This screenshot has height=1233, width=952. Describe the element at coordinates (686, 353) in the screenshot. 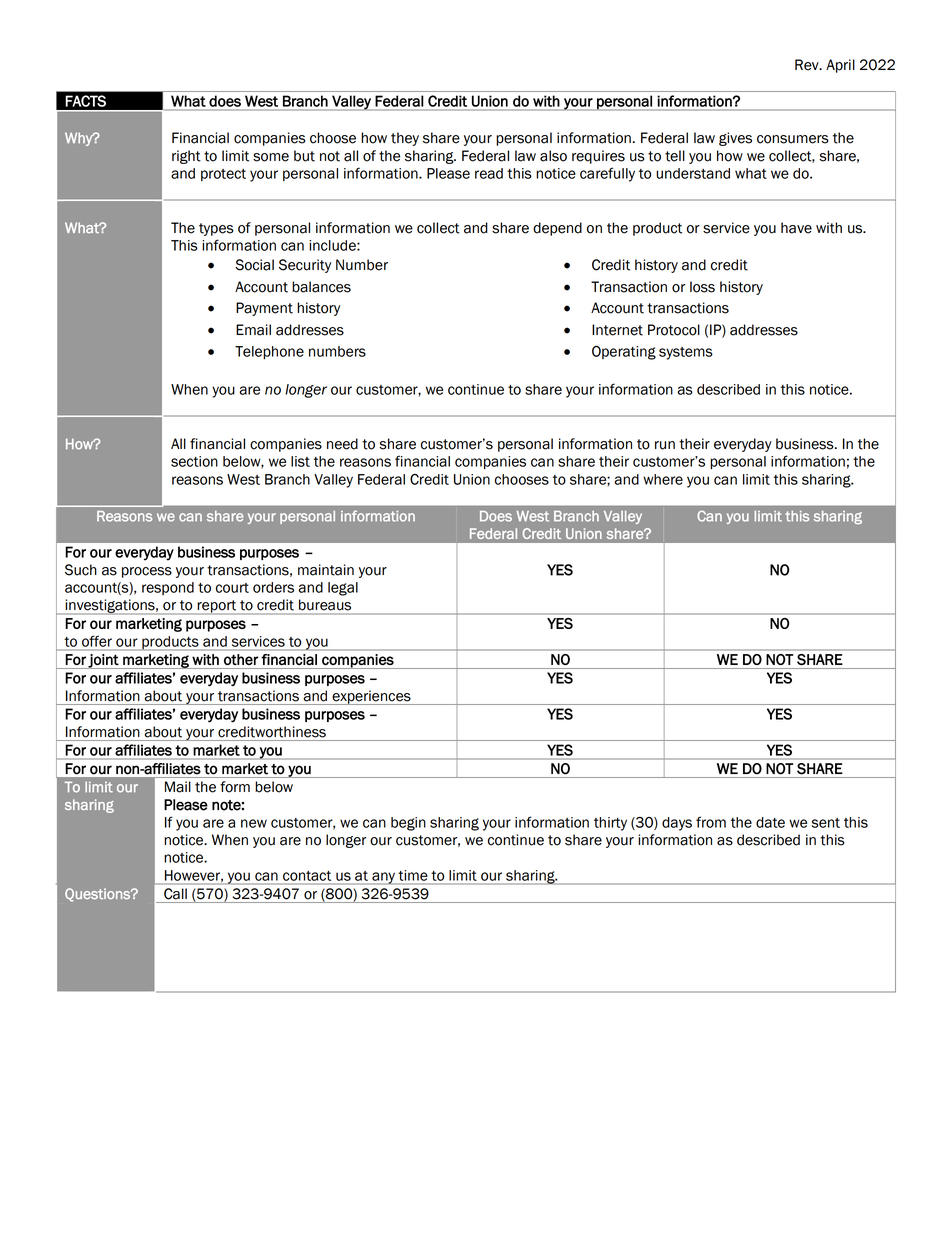

I see `systems` at that location.
